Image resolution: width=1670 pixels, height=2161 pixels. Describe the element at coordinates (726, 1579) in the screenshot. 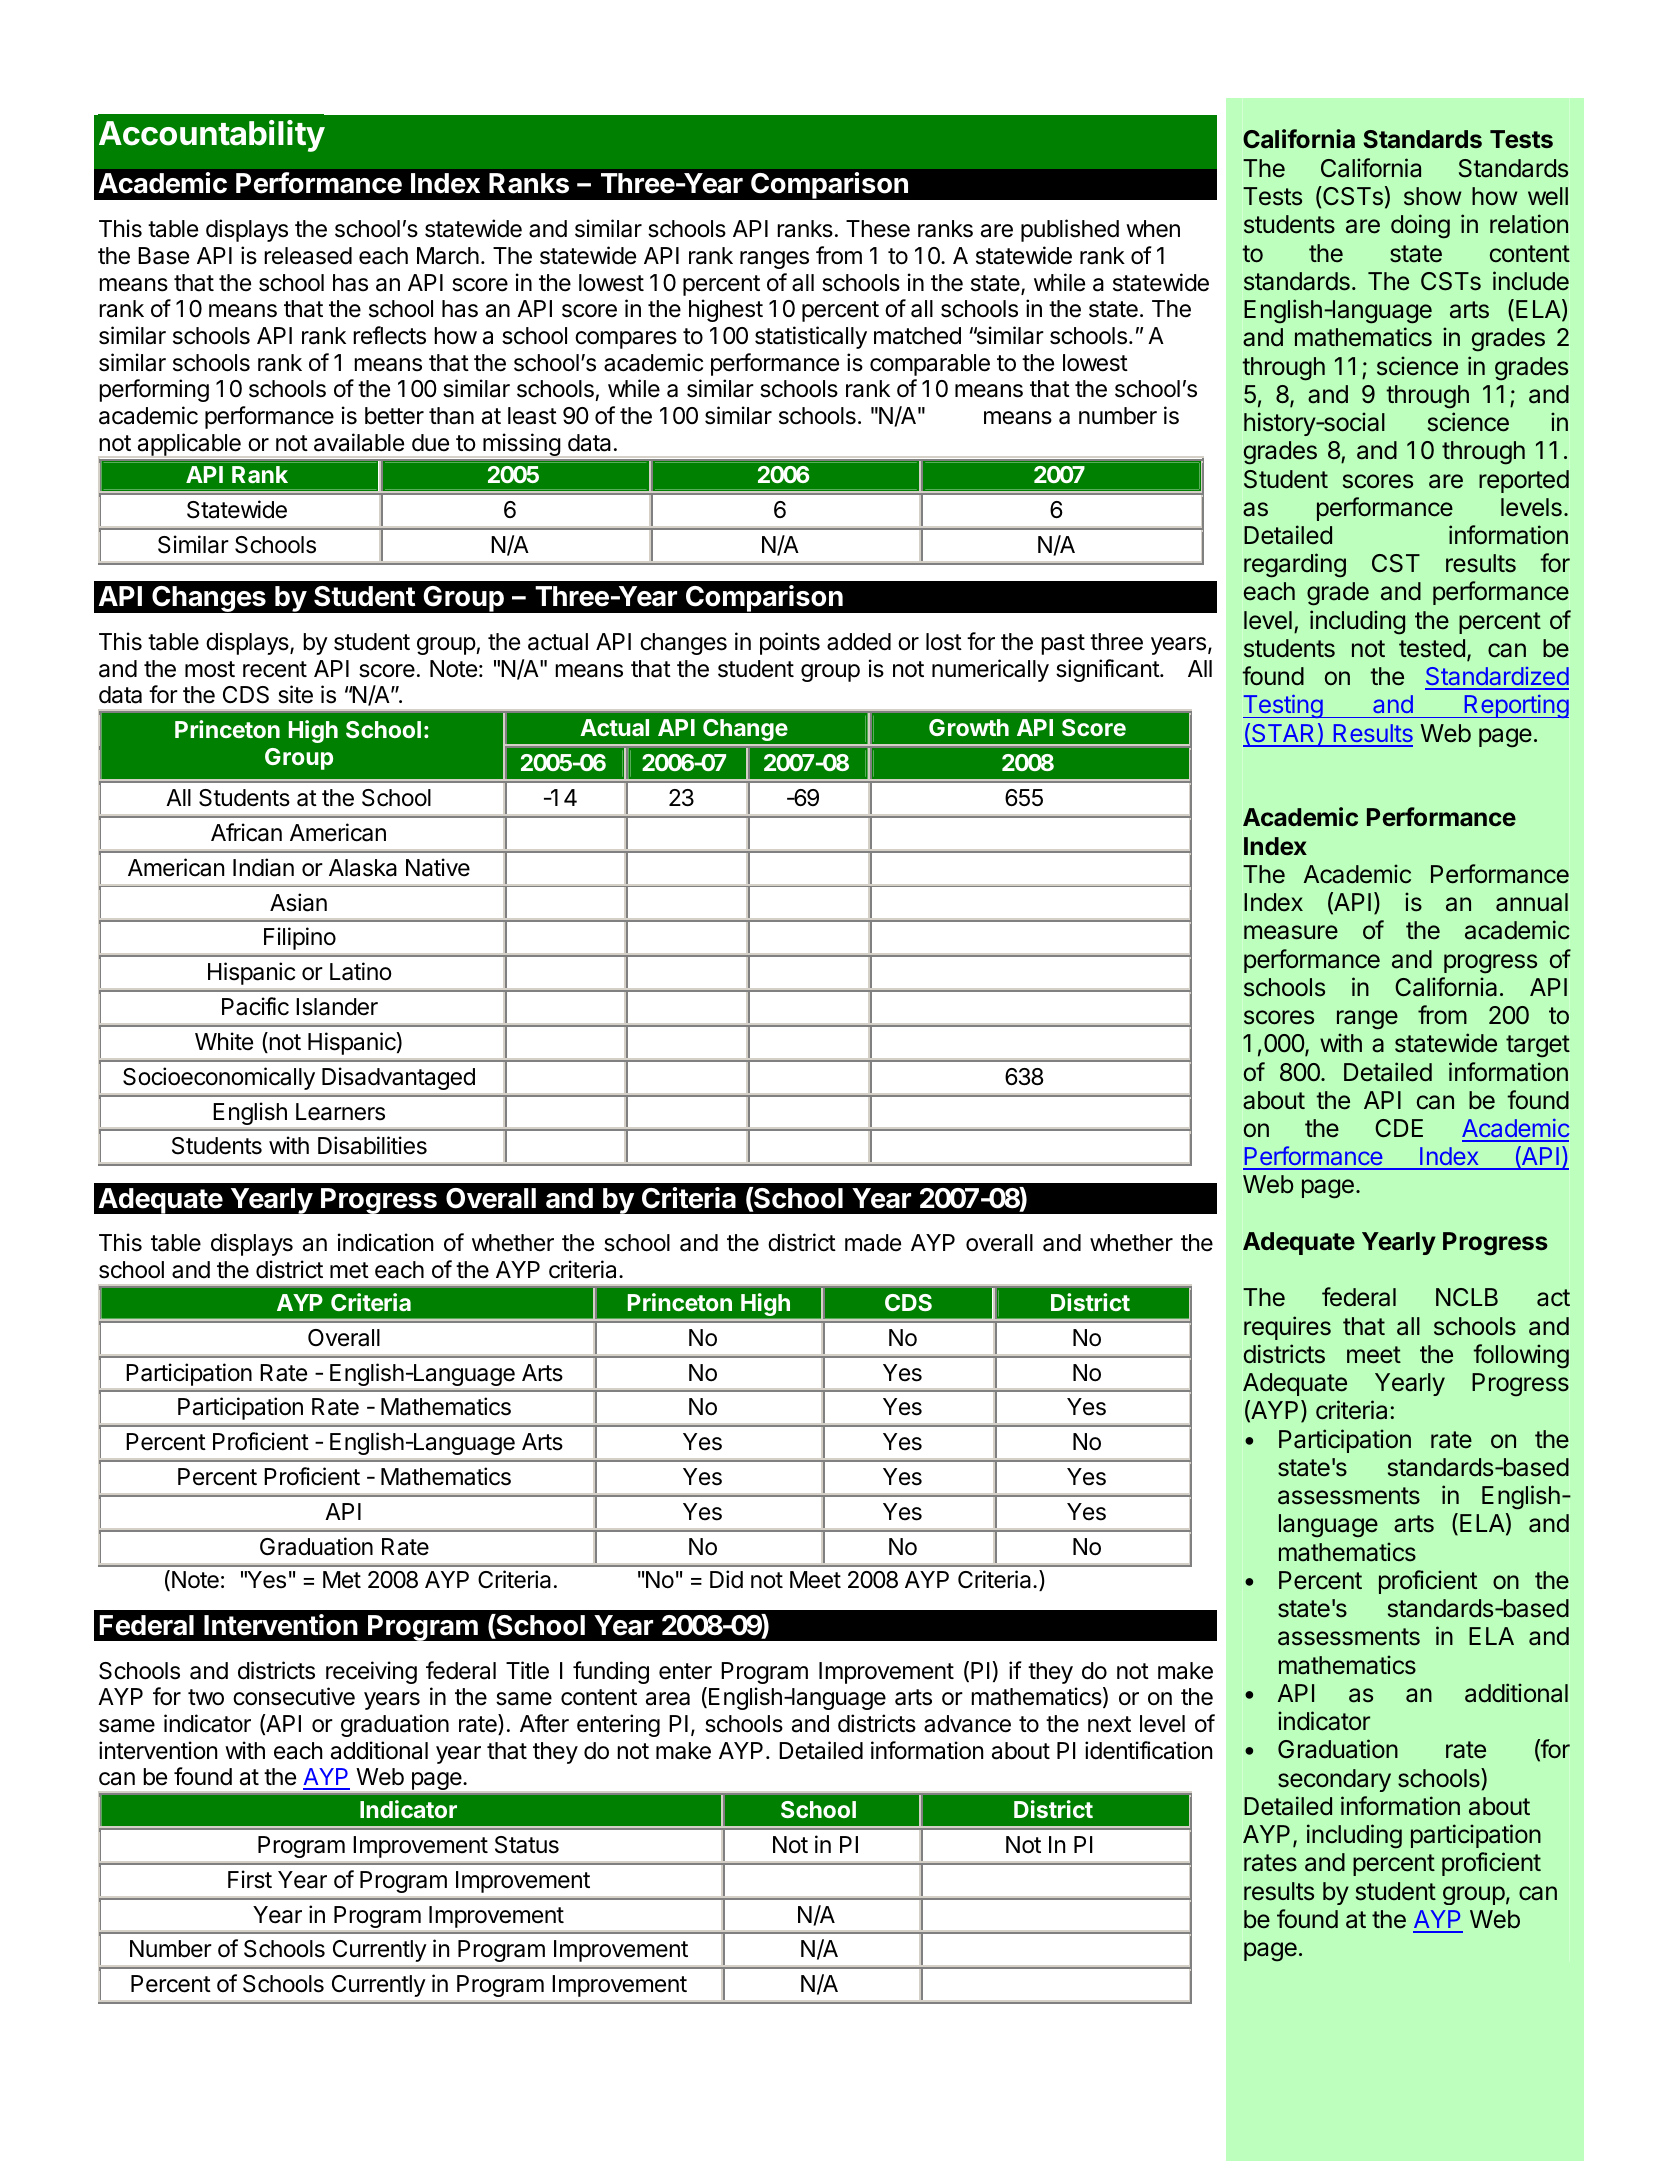

I see `Did` at that location.
